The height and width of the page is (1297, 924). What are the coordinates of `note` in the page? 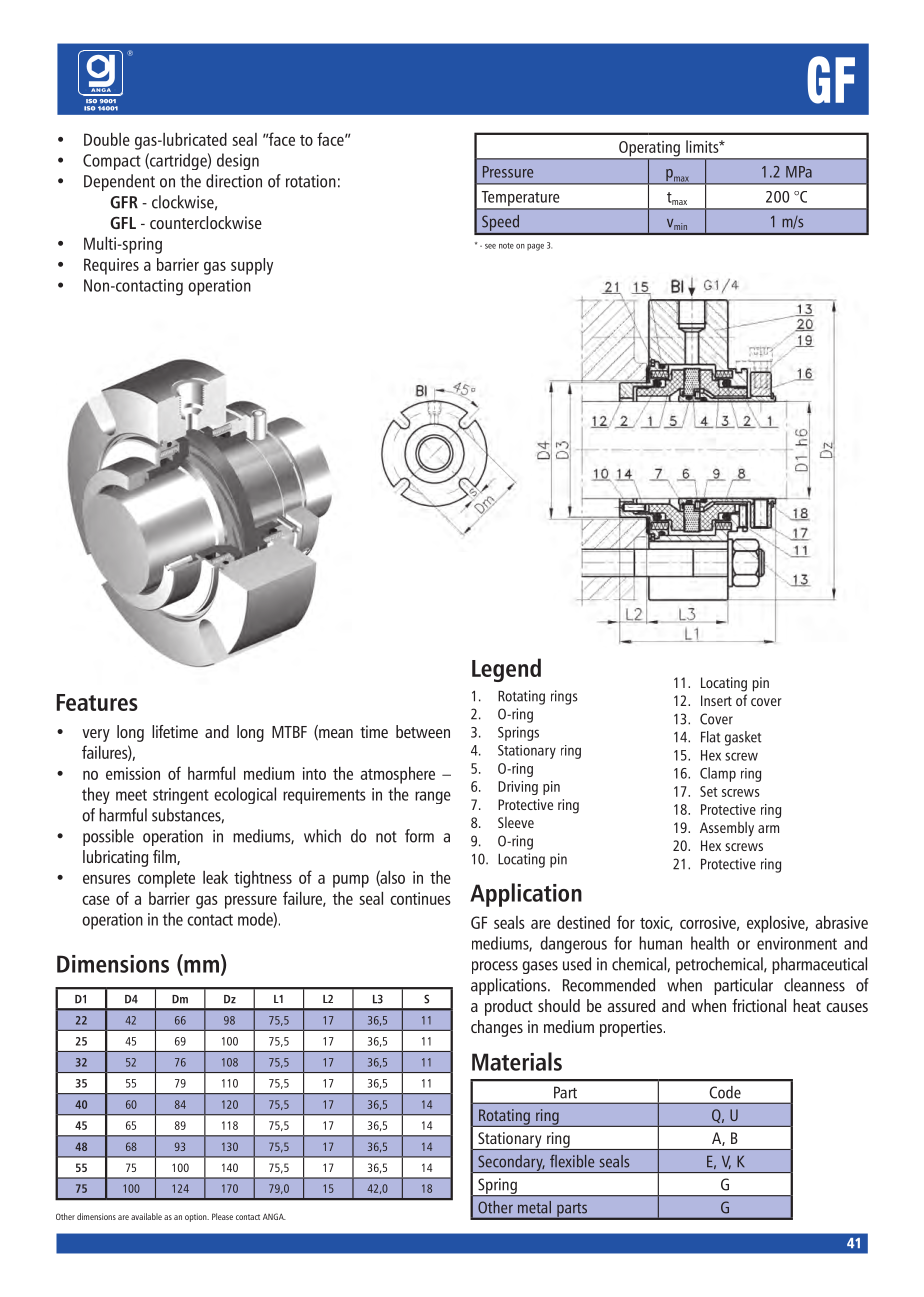 It's located at (506, 246).
